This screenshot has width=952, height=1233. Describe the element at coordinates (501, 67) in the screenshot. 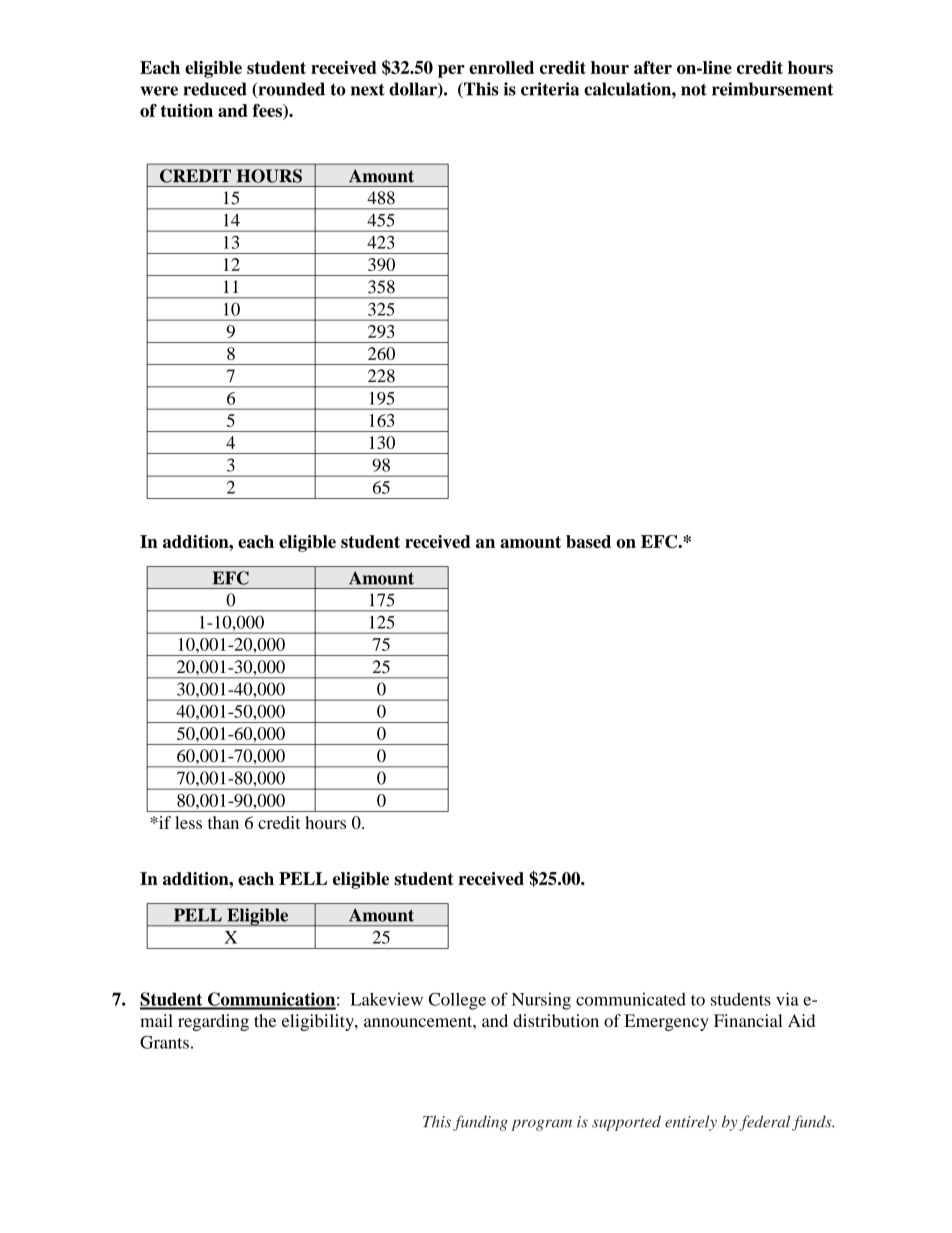

I see `enrolled` at that location.
